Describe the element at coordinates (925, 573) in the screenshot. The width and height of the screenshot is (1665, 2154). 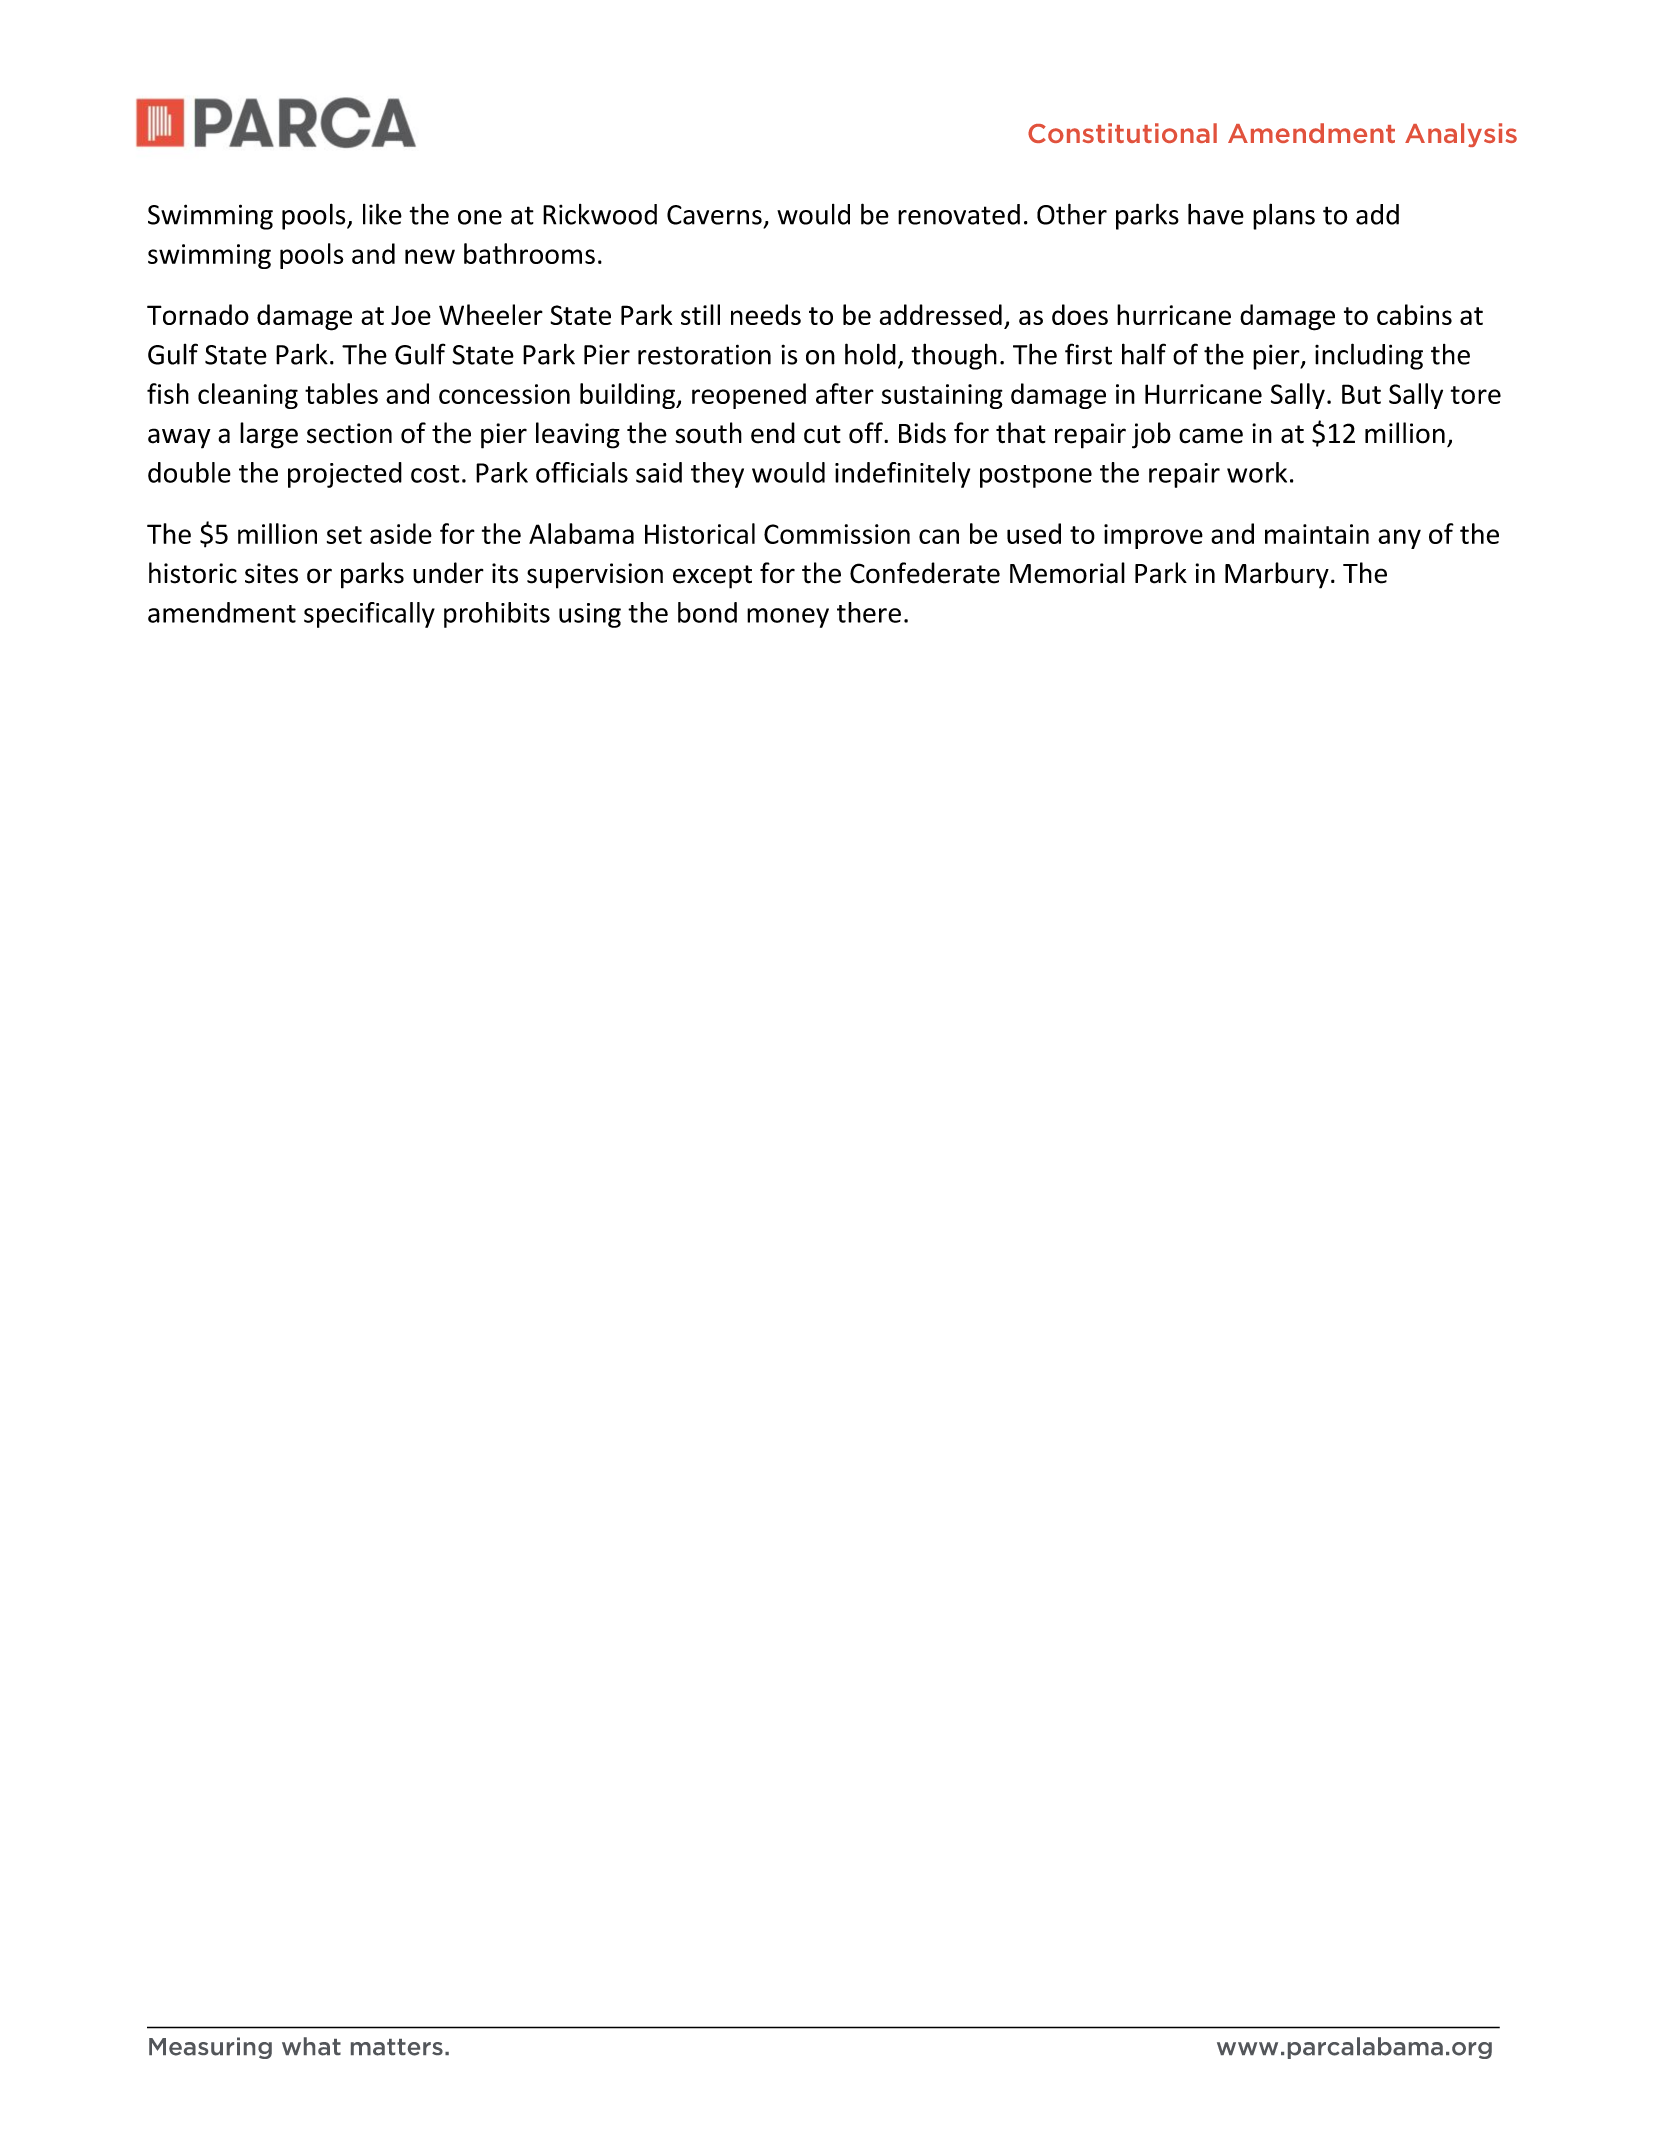
I see `Confederate` at that location.
